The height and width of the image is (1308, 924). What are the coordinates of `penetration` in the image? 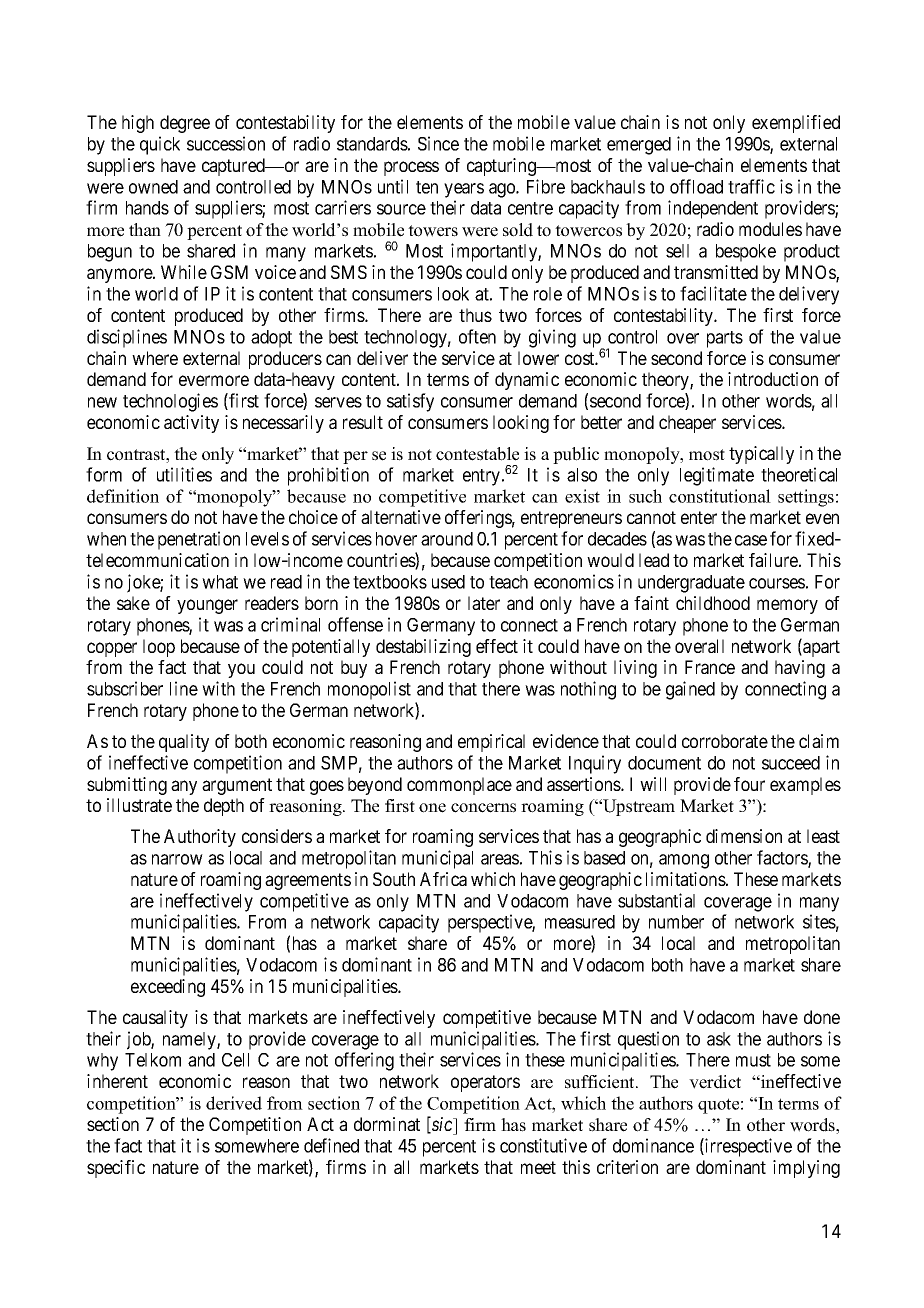 It's located at (199, 540).
